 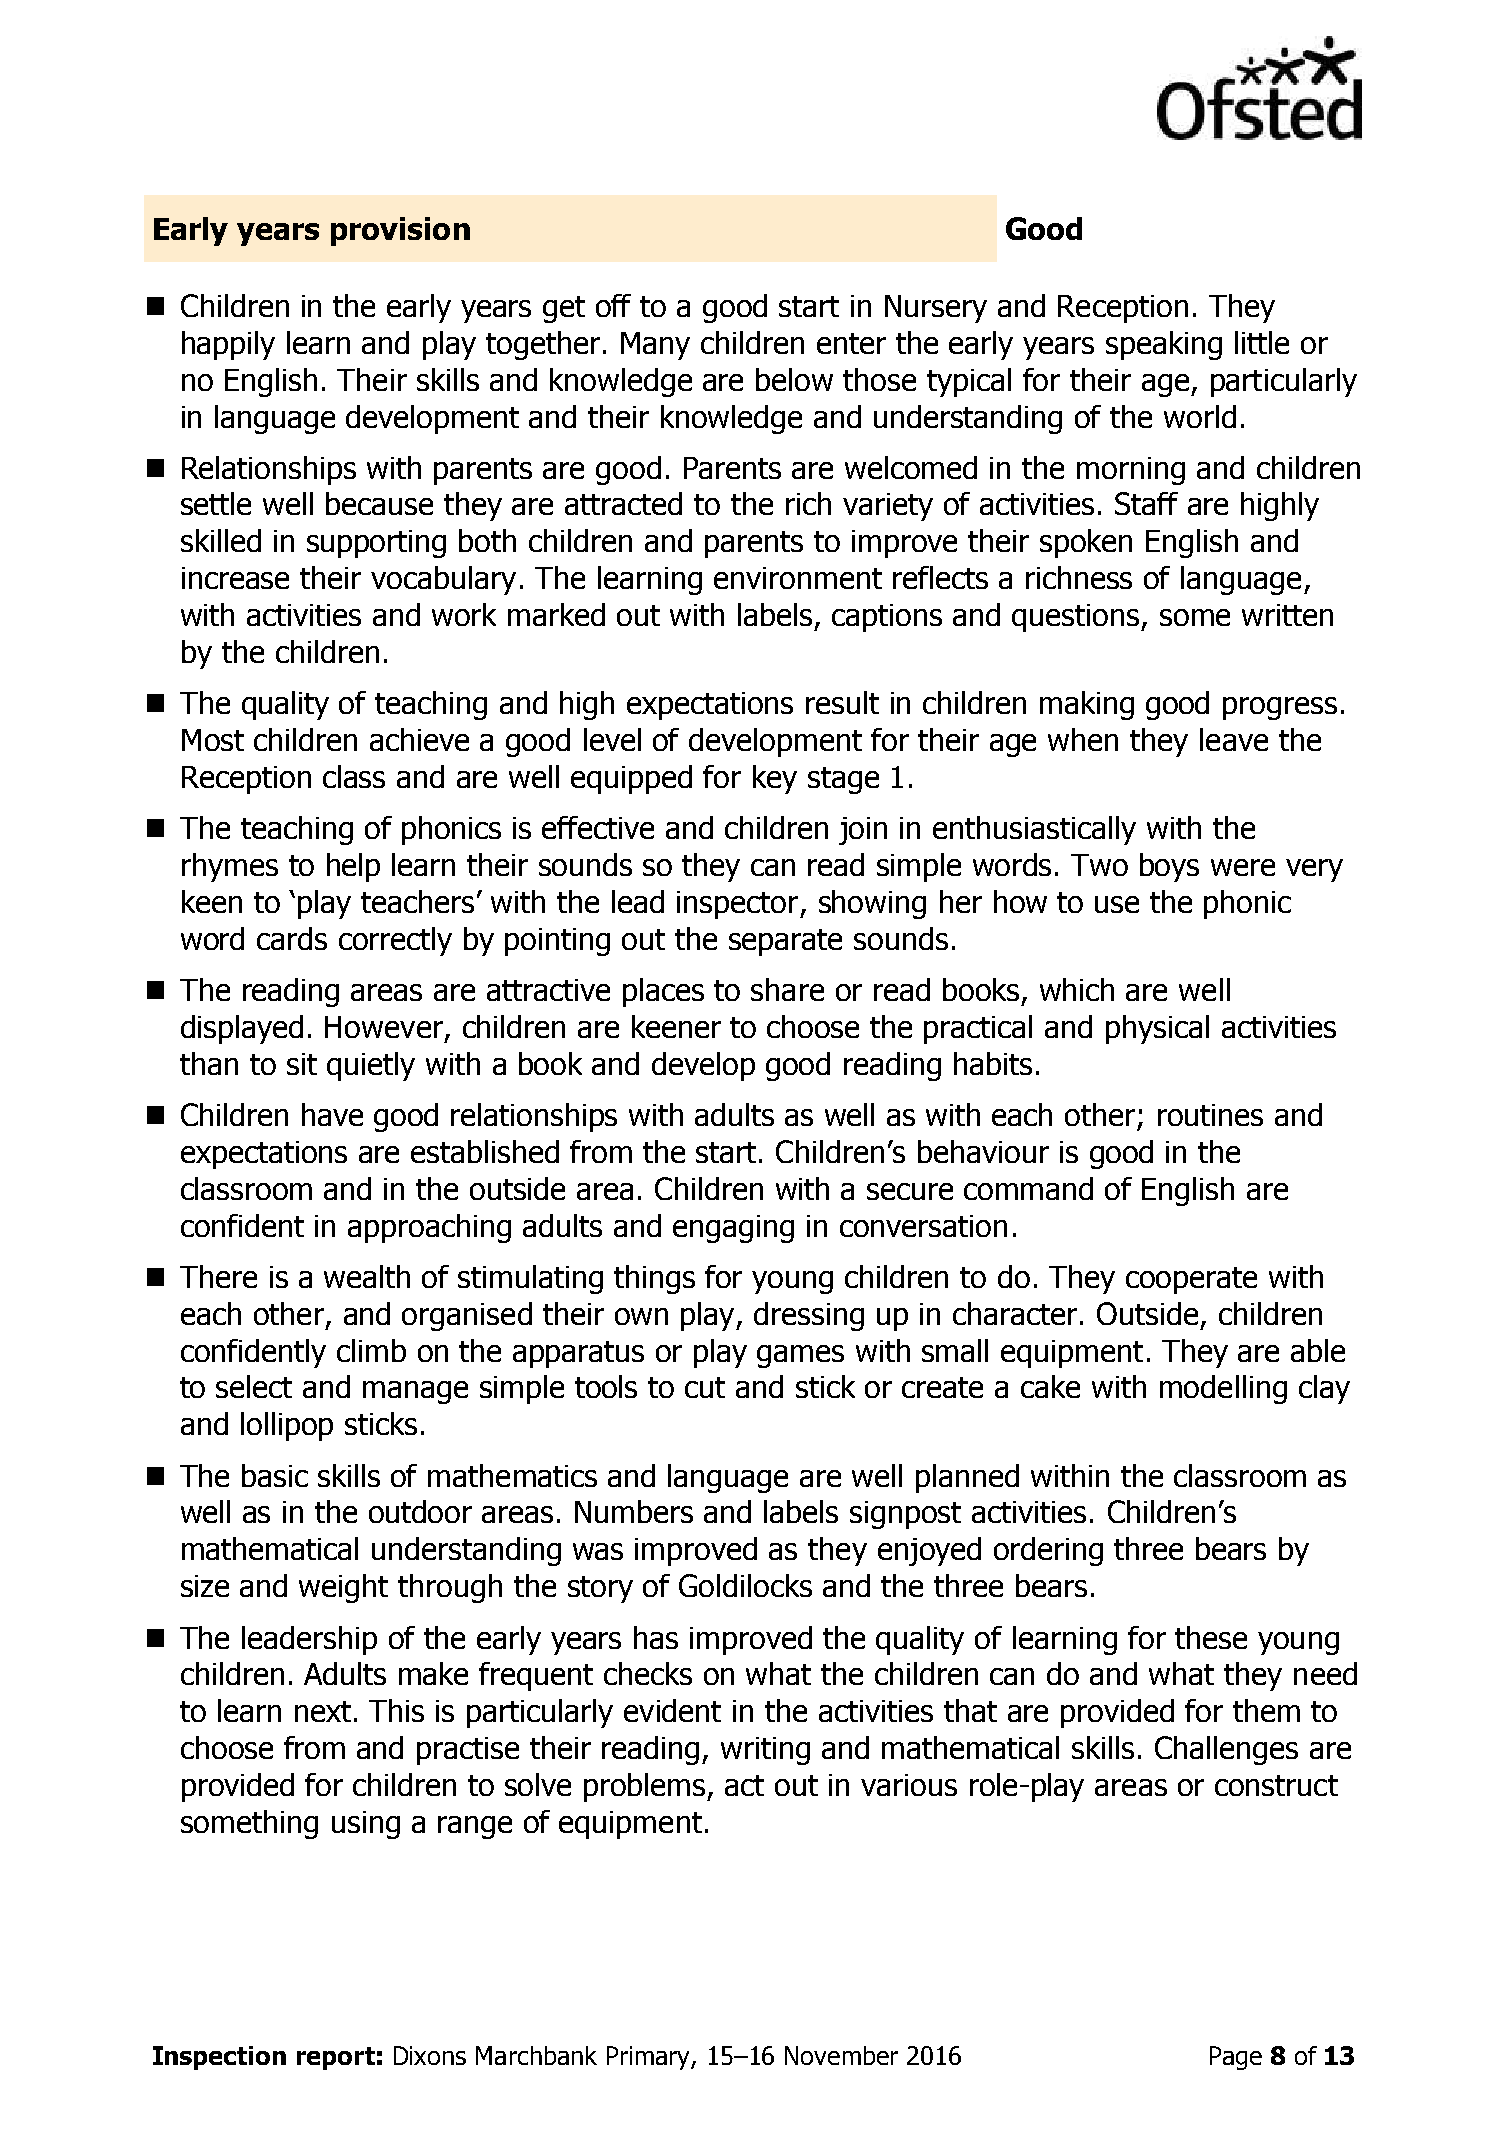 What do you see at coordinates (1223, 1389) in the screenshot?
I see `modelling` at bounding box center [1223, 1389].
